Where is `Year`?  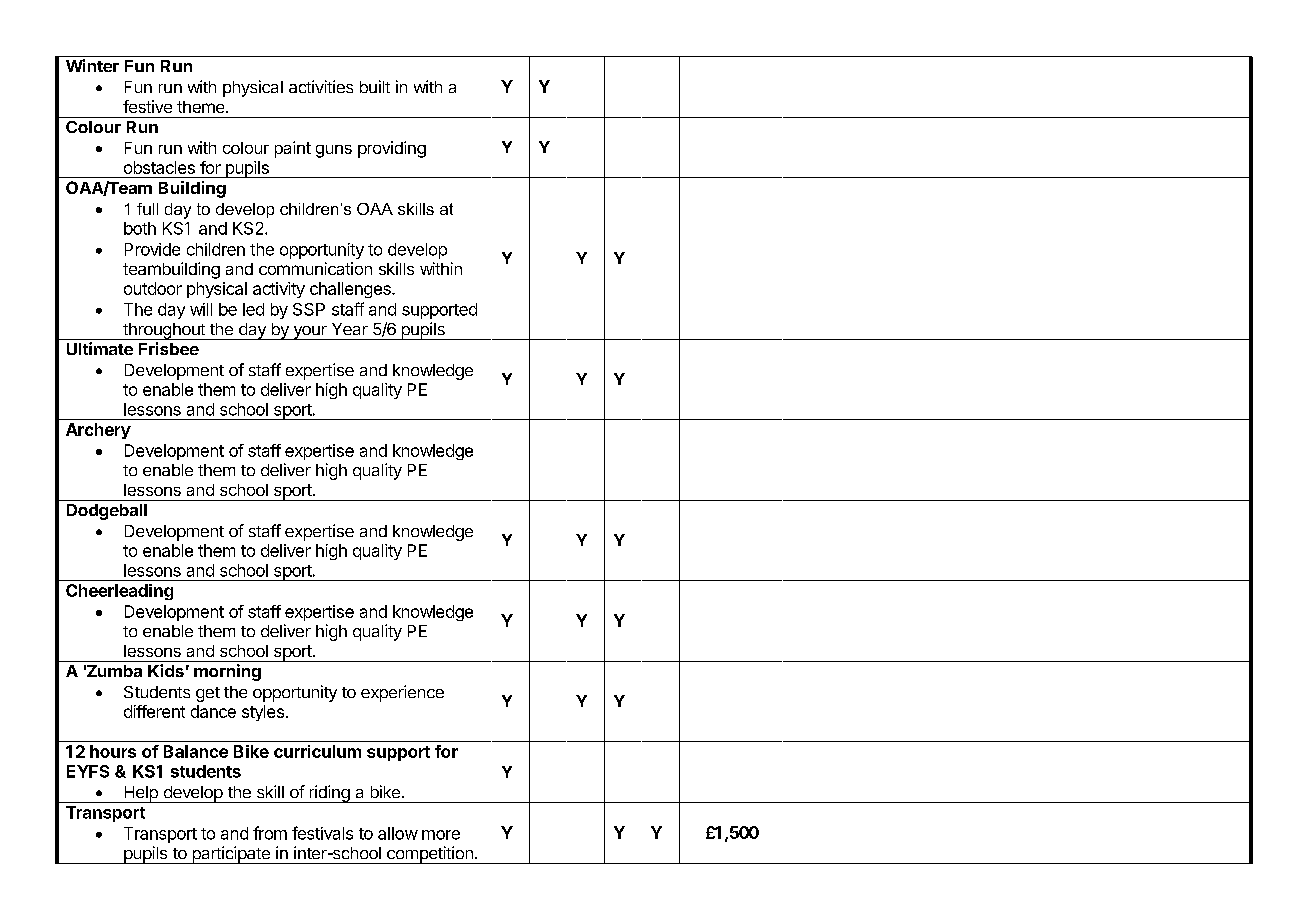
Year is located at coordinates (350, 329).
